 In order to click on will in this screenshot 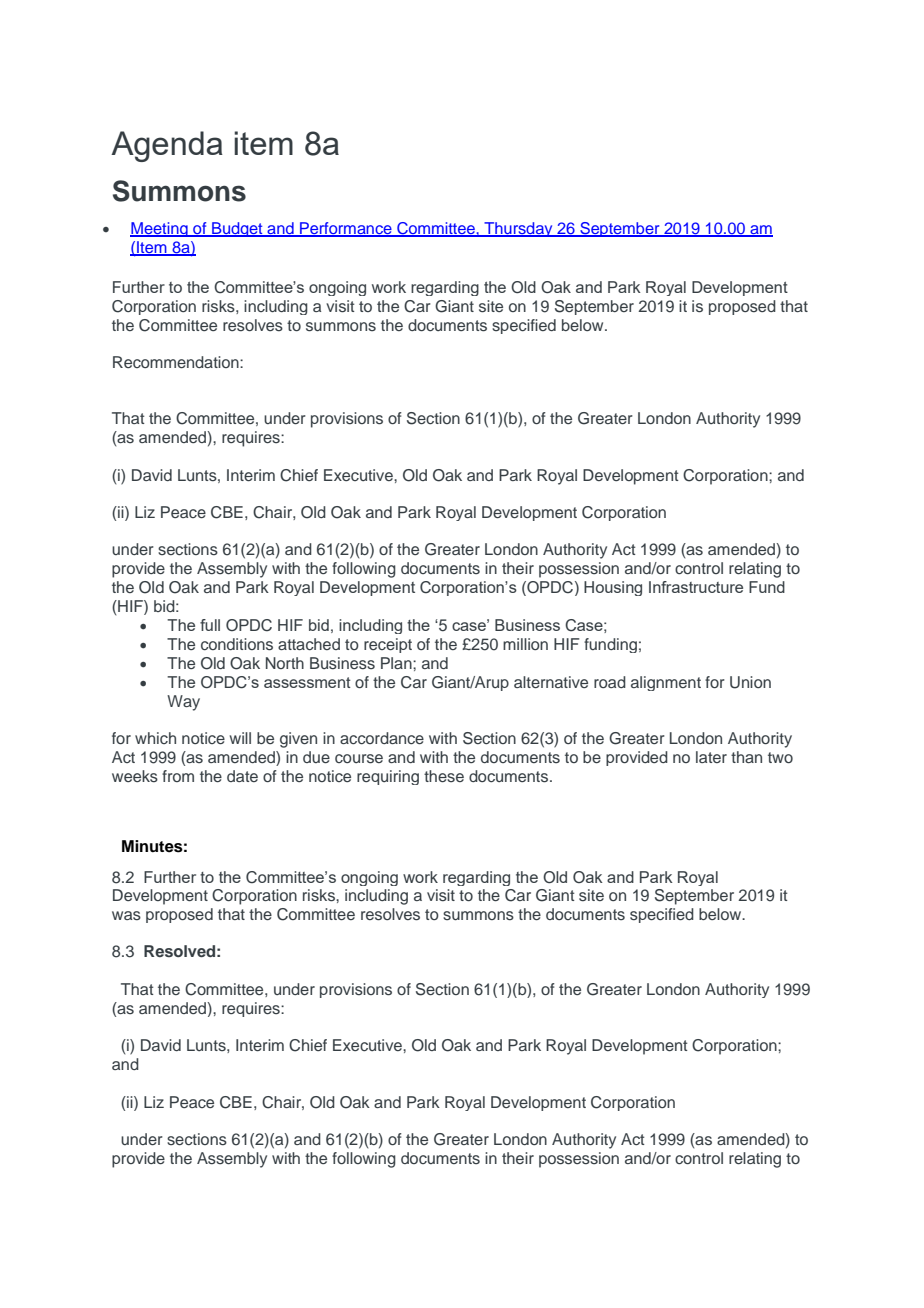, I will do `click(240, 738)`.
